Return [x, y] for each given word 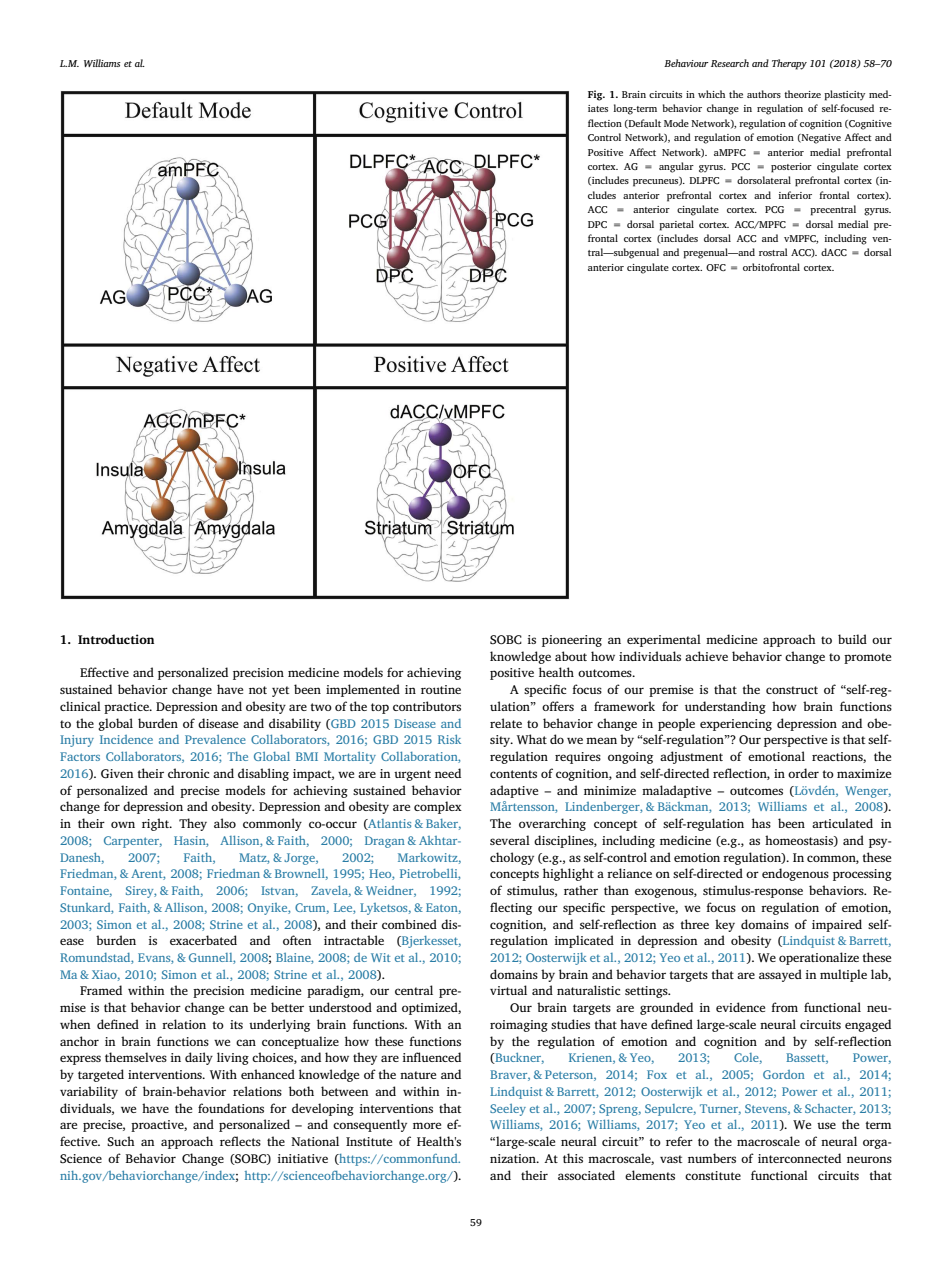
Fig [596, 95]
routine [441, 689]
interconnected [799, 1158]
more [427, 1125]
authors [764, 94]
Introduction [116, 639]
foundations [231, 1108]
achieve [706, 656]
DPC [597, 224]
